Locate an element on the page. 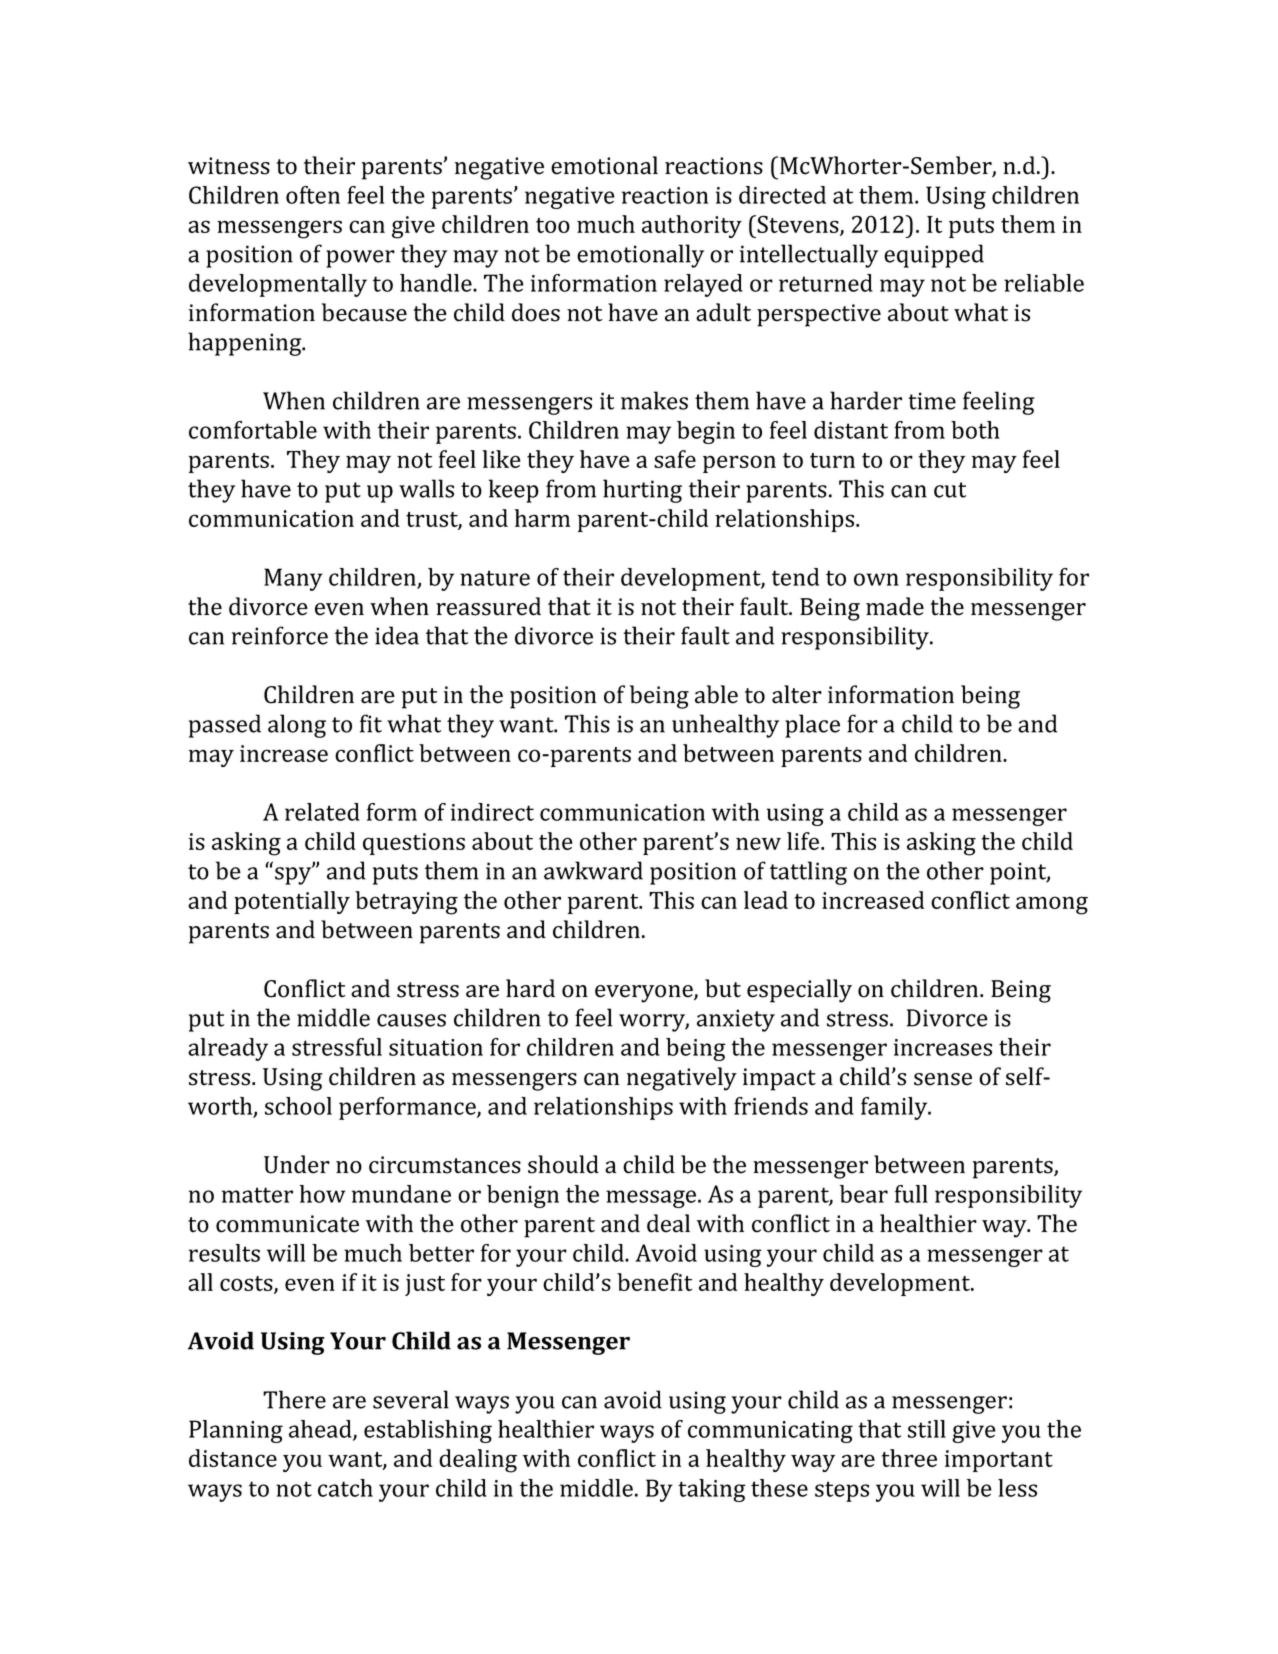 This image has width=1278, height=1654. equipped is located at coordinates (934, 256).
